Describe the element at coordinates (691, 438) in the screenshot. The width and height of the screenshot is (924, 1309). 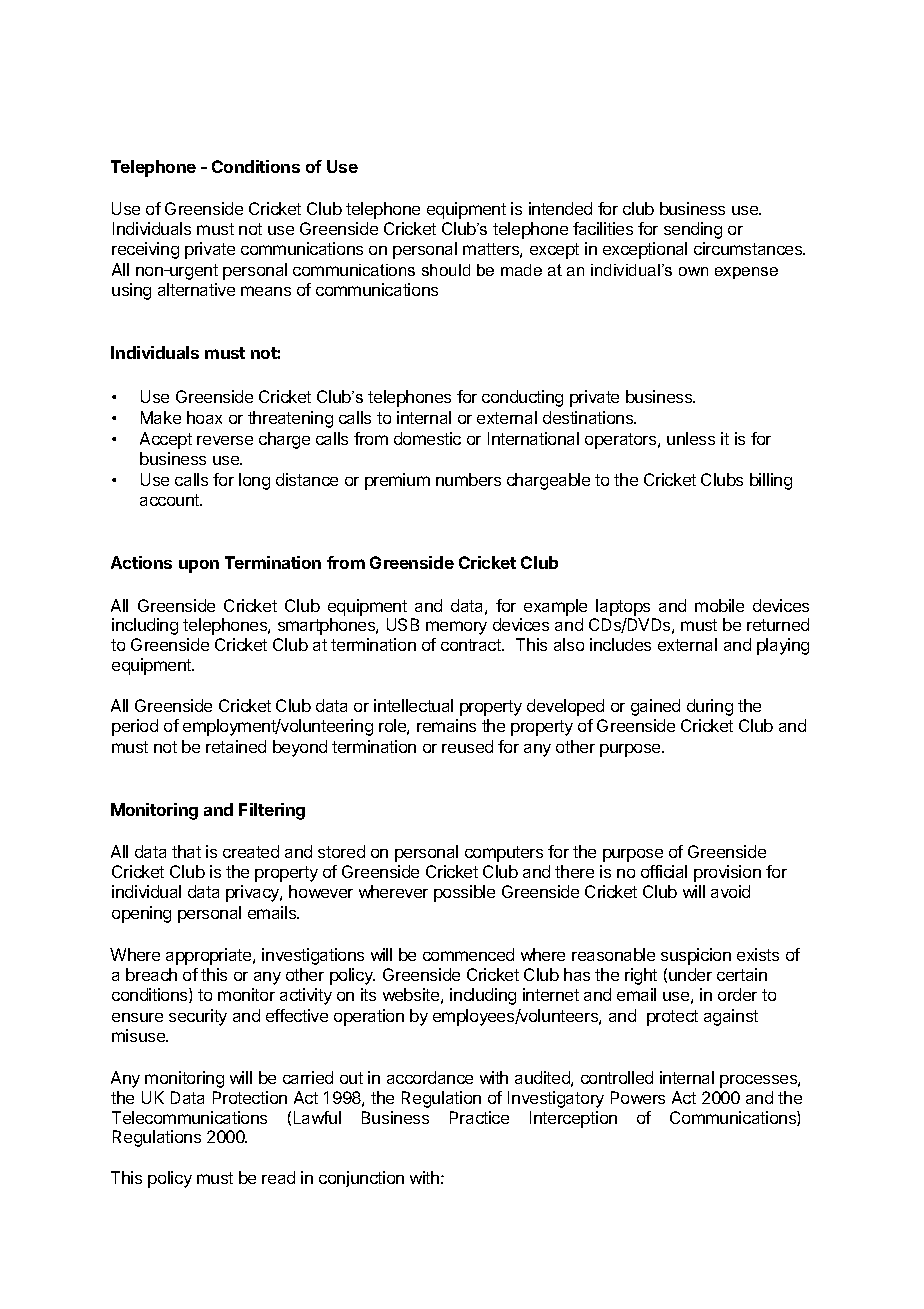
I see `unless` at that location.
